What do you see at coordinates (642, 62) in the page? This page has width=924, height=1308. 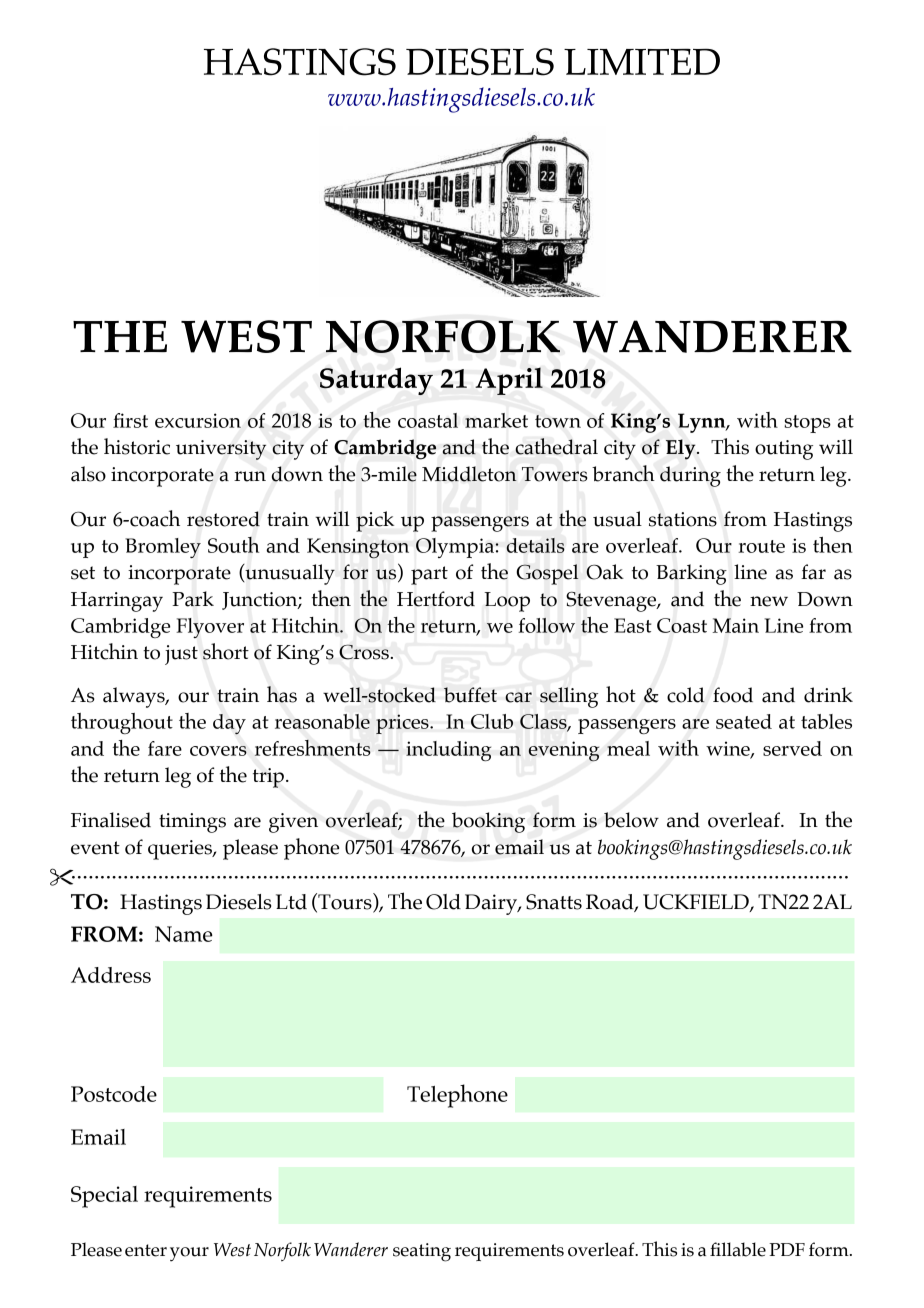 I see `LIMITED` at bounding box center [642, 62].
